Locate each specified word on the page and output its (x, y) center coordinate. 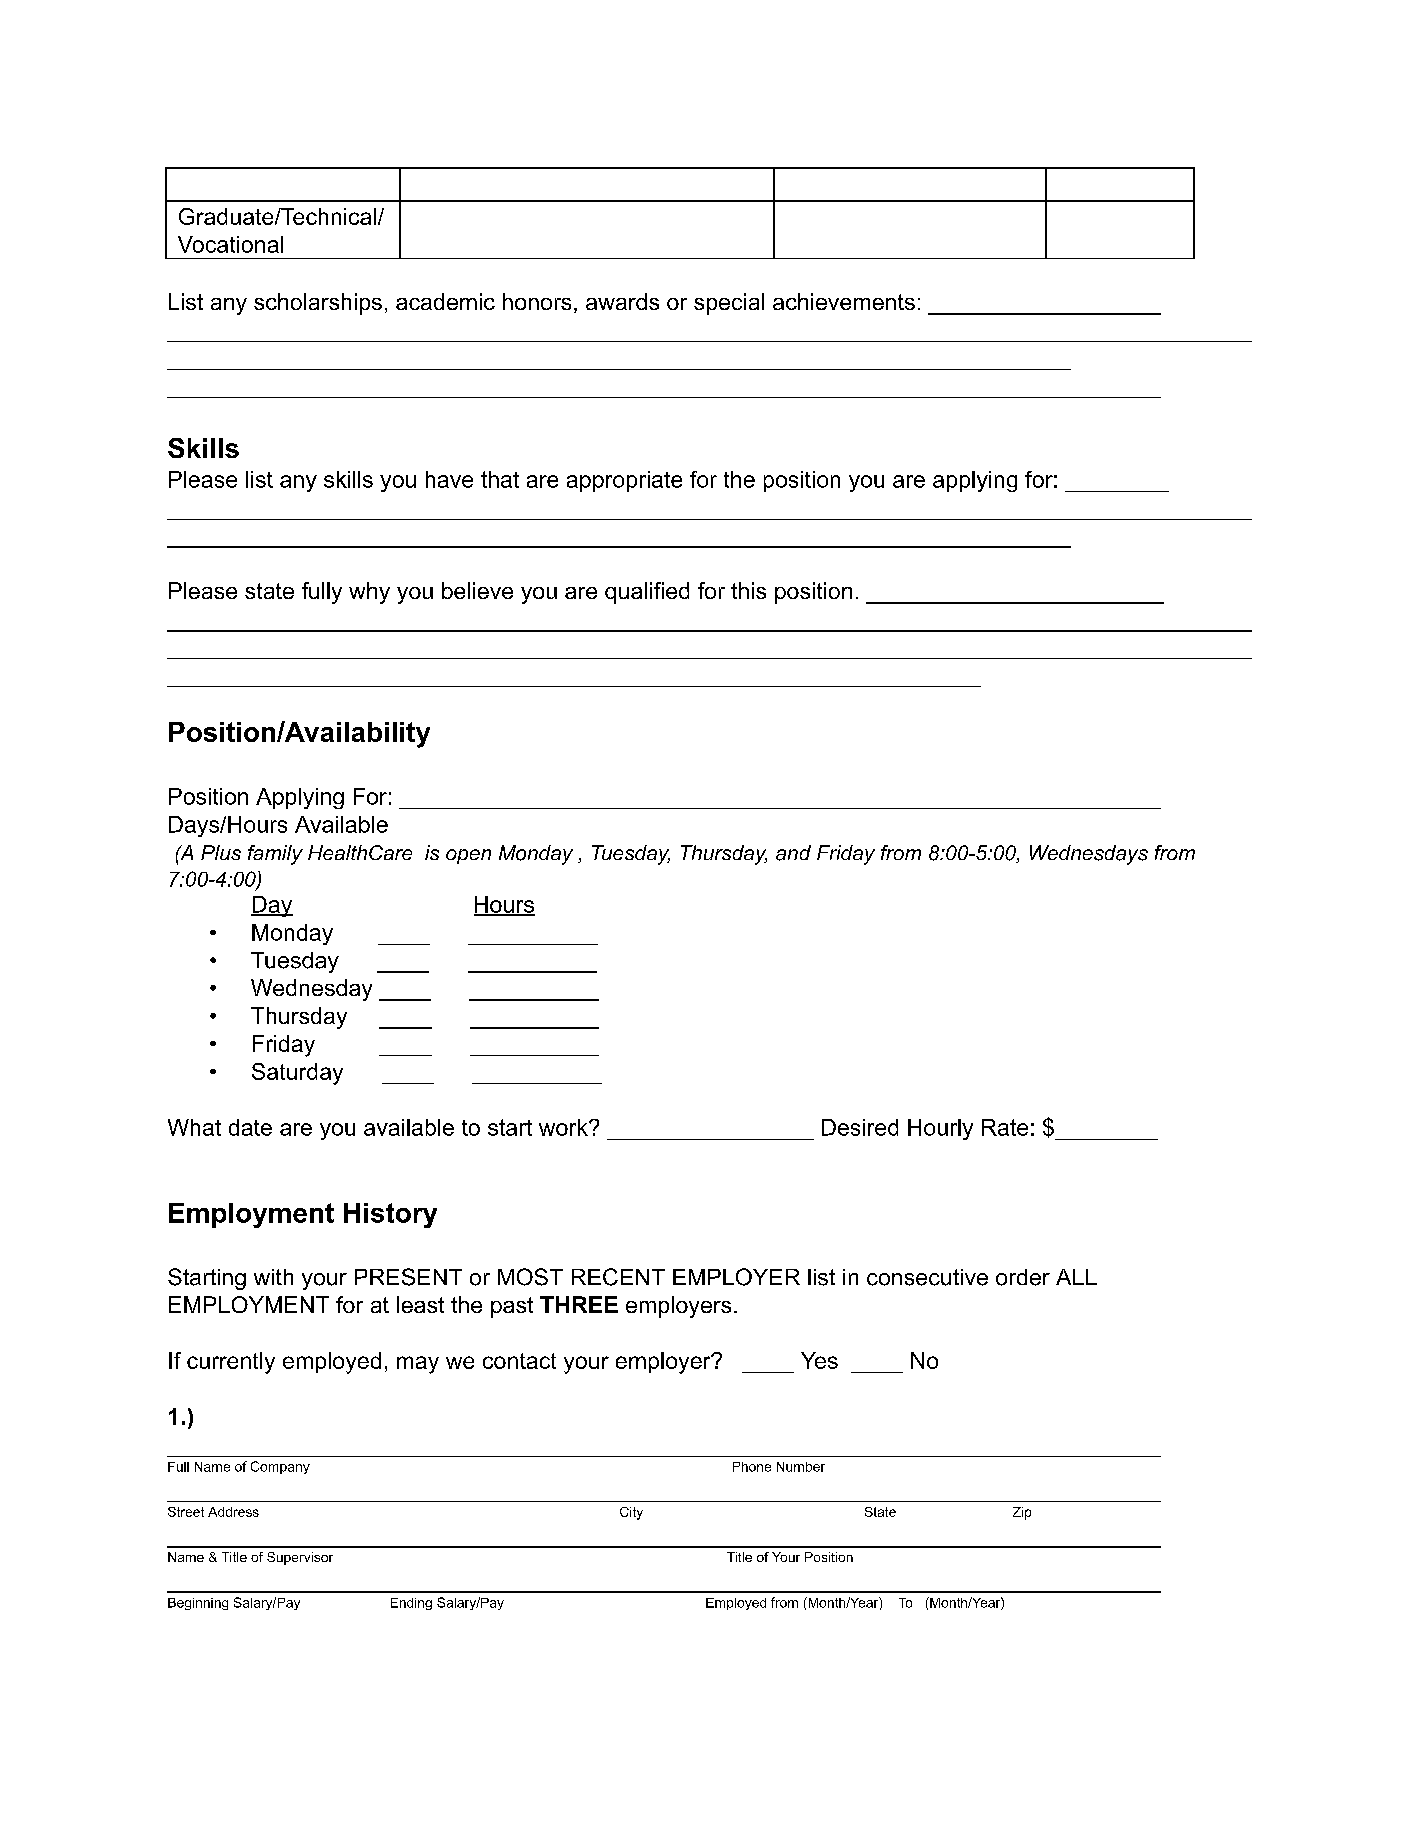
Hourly (940, 1129)
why (369, 593)
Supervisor (300, 1558)
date (250, 1127)
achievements (844, 301)
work (564, 1127)
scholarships (318, 304)
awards (622, 301)
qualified (647, 593)
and (793, 853)
